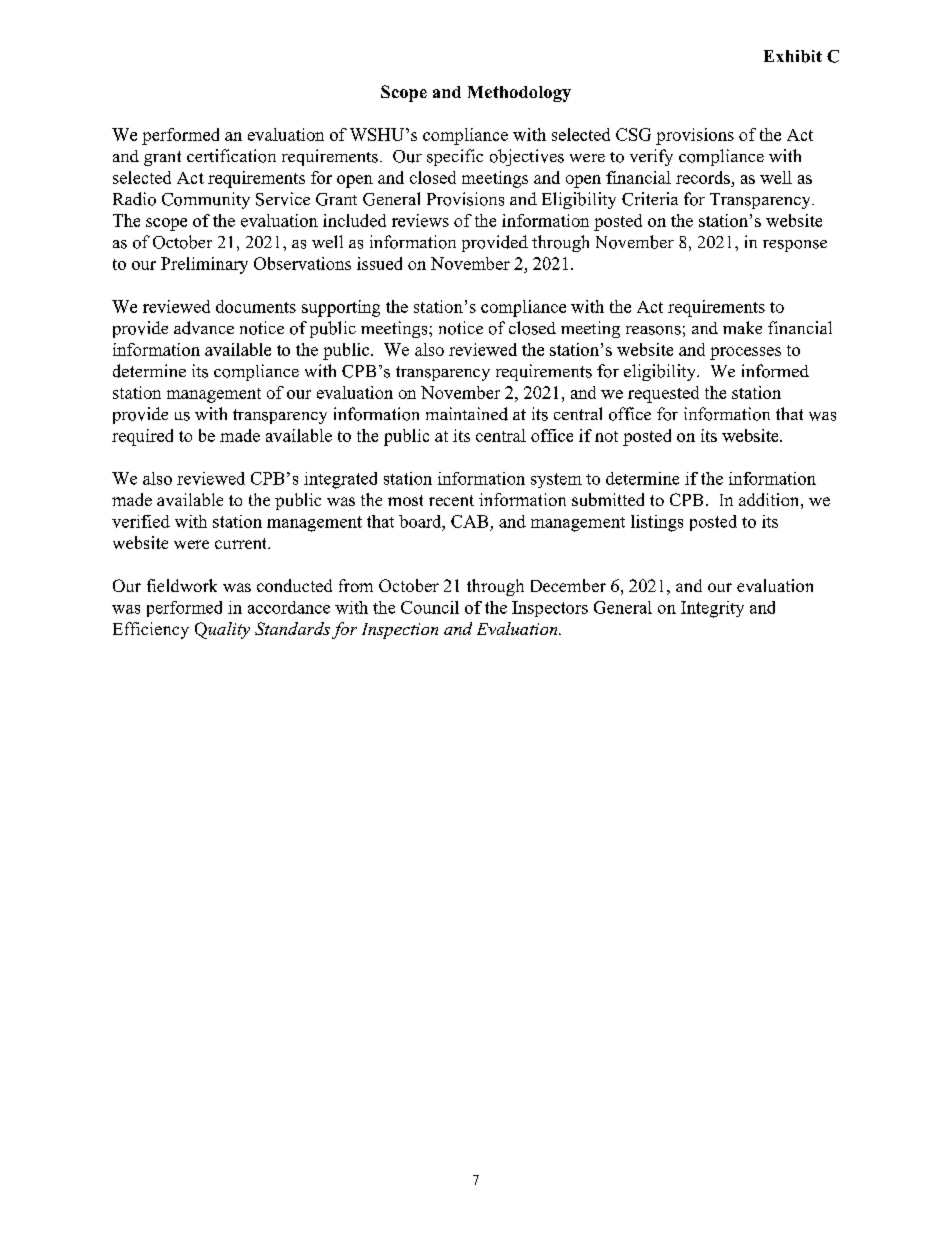 The width and height of the image is (952, 1233). What do you see at coordinates (222, 630) in the image?
I see `Quality` at bounding box center [222, 630].
